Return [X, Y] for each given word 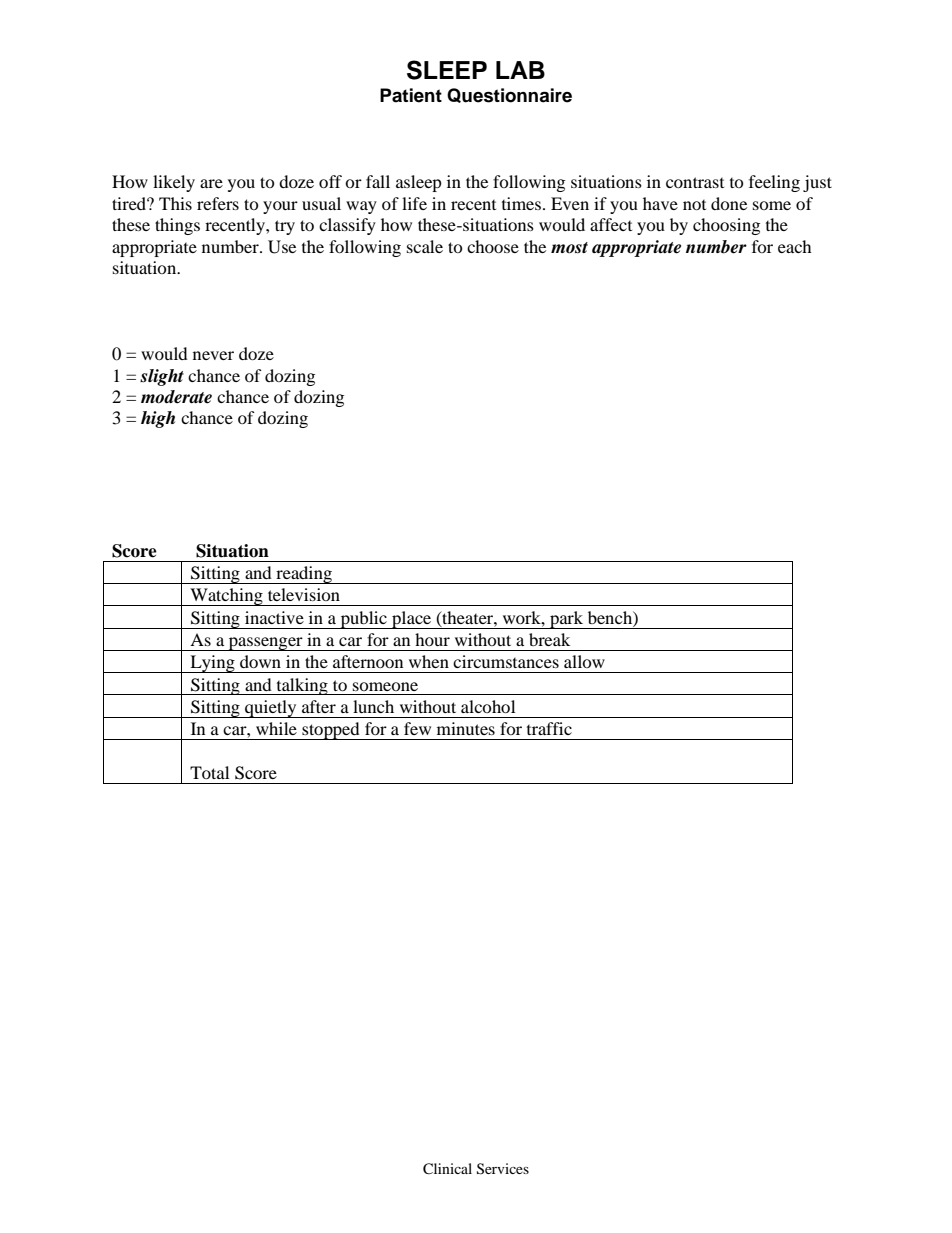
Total [209, 772]
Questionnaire [509, 95]
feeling [774, 183]
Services [503, 1169]
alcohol [488, 706]
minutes [466, 728]
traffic [549, 728]
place [412, 620]
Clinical [447, 1169]
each [795, 246]
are [211, 183]
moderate [176, 397]
